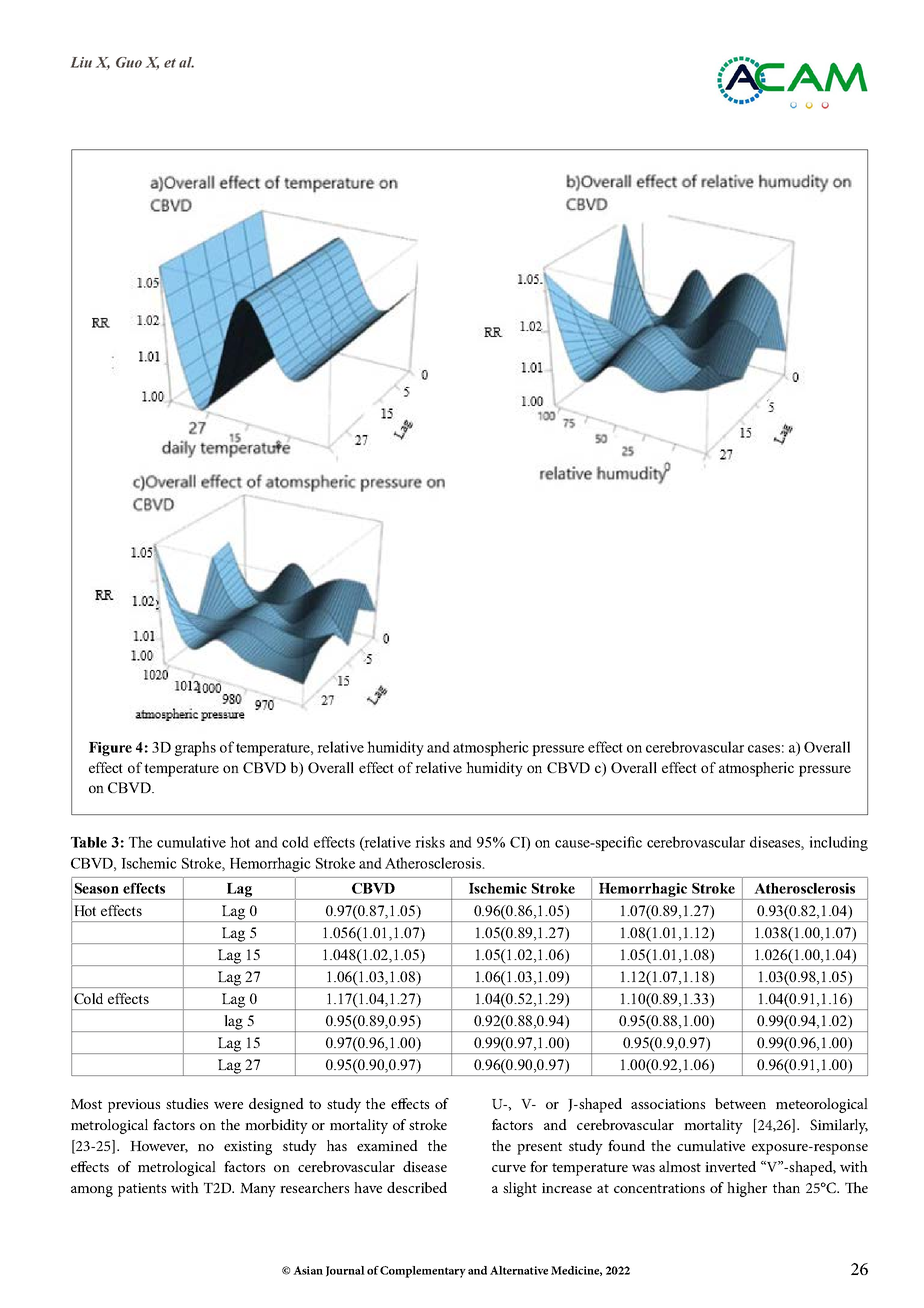 The height and width of the screenshot is (1308, 924). I want to click on Complementary, so click(423, 1272).
